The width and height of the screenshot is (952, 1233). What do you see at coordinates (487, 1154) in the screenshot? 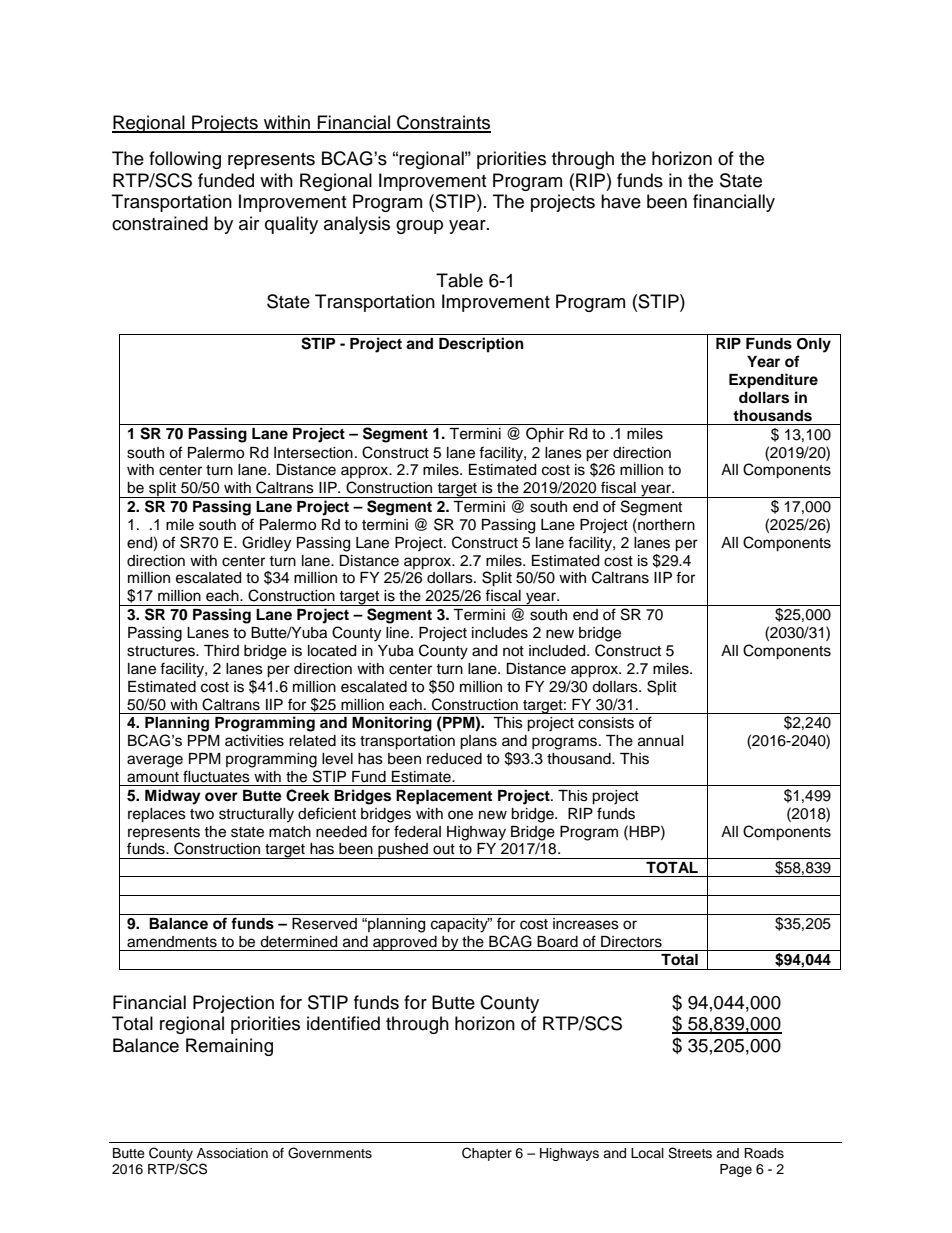
I see `Chapter` at bounding box center [487, 1154].
